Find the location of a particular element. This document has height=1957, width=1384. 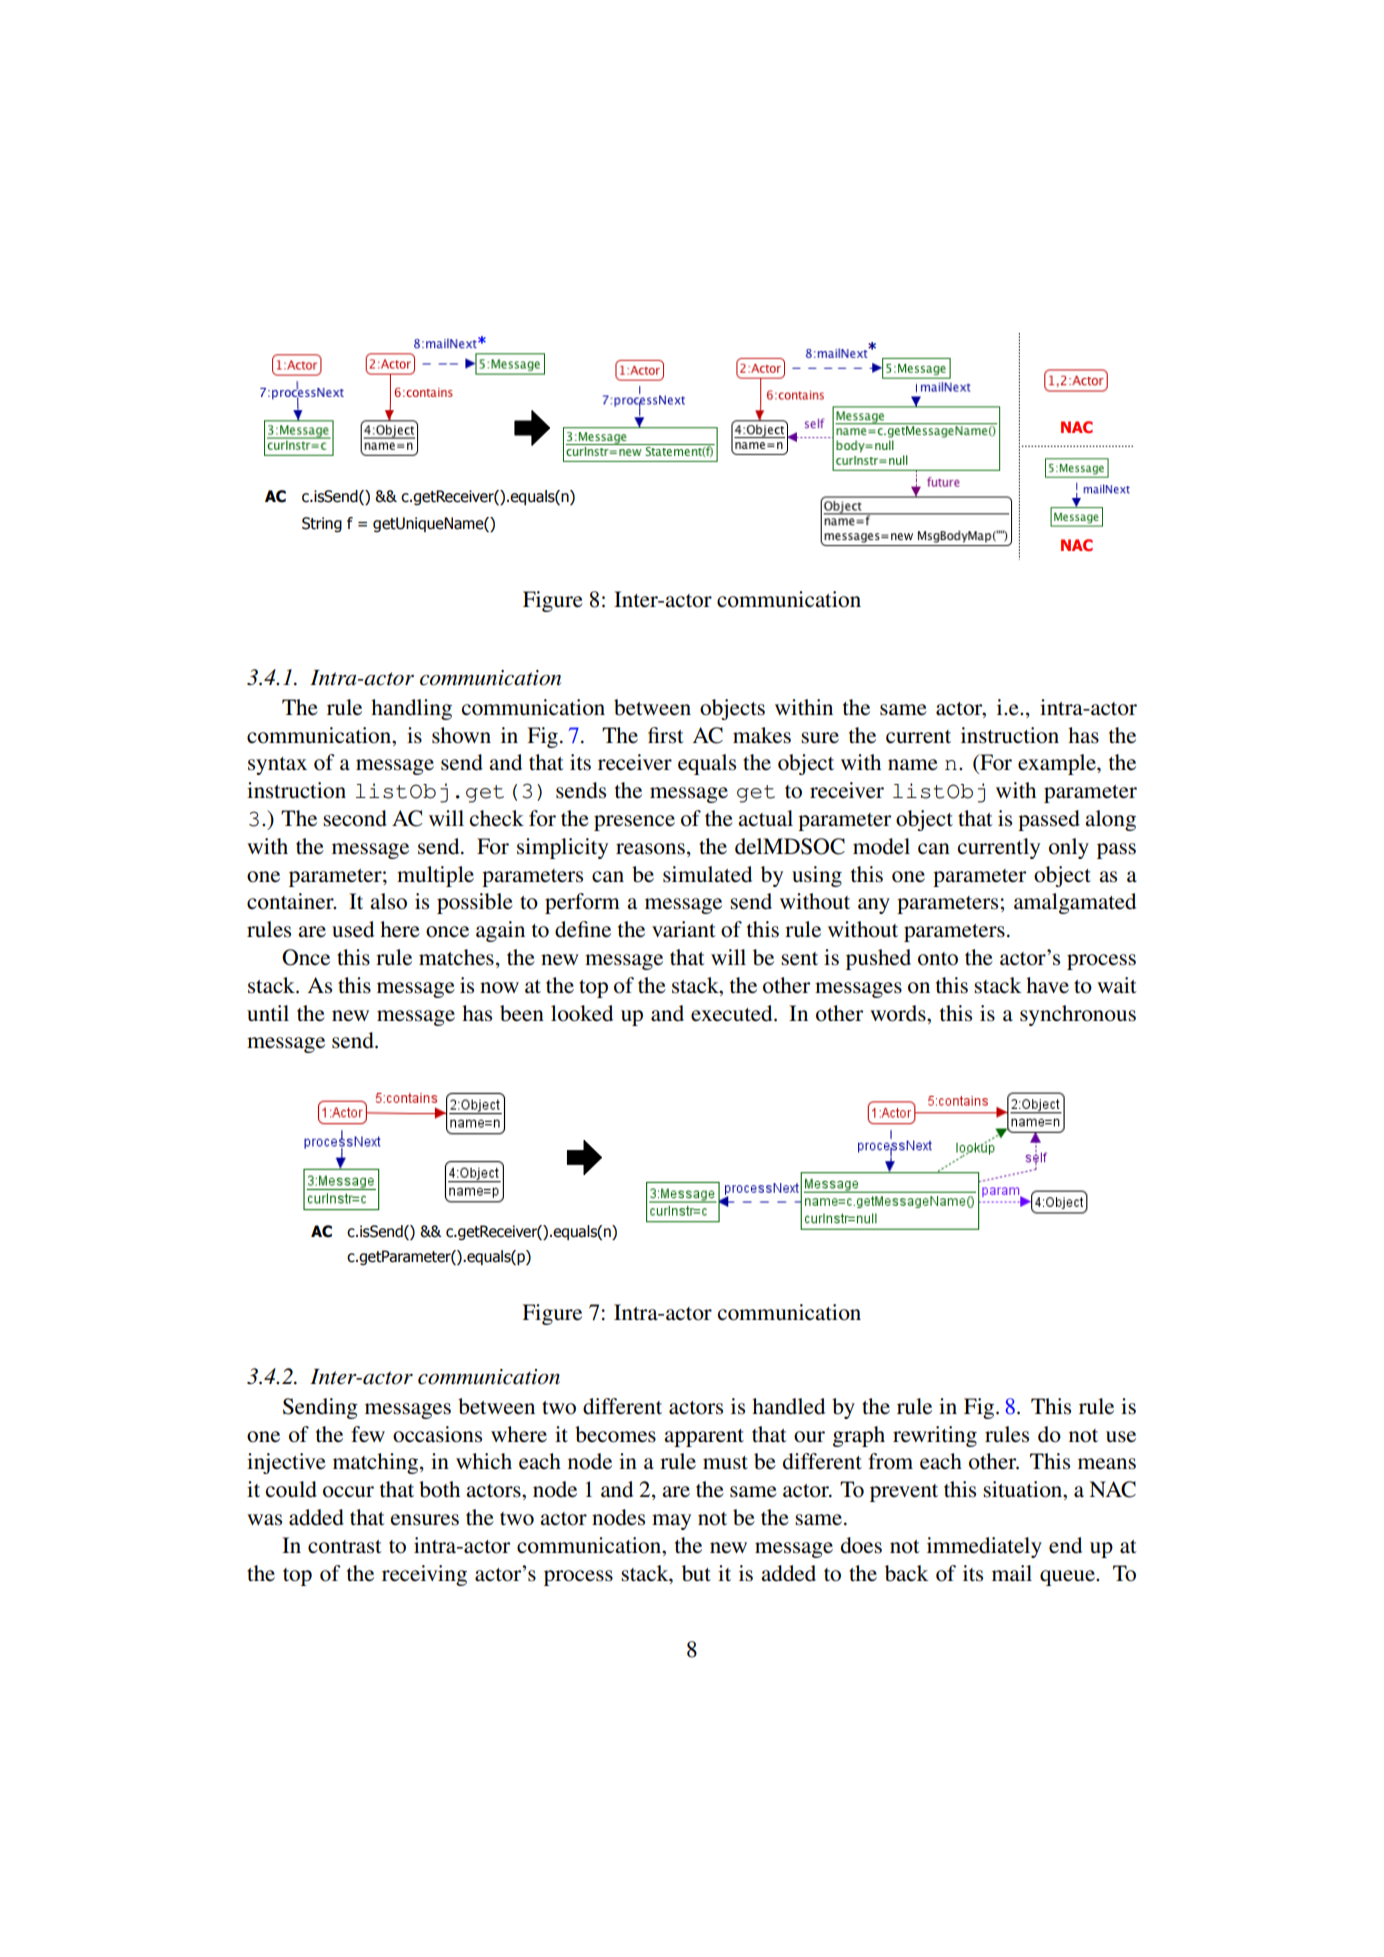

synchronous is located at coordinates (1078, 1015).
